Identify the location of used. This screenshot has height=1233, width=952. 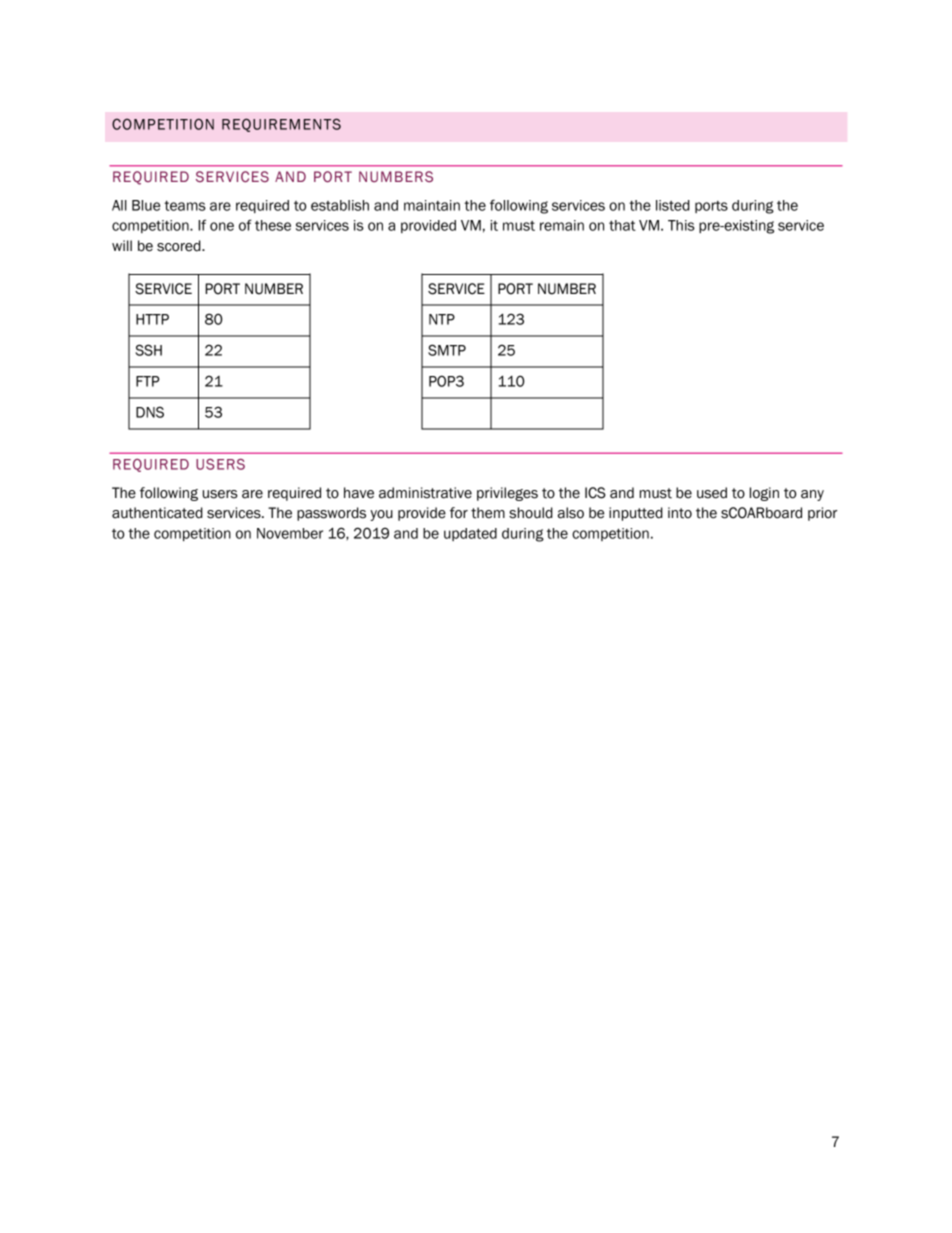
(712, 493).
